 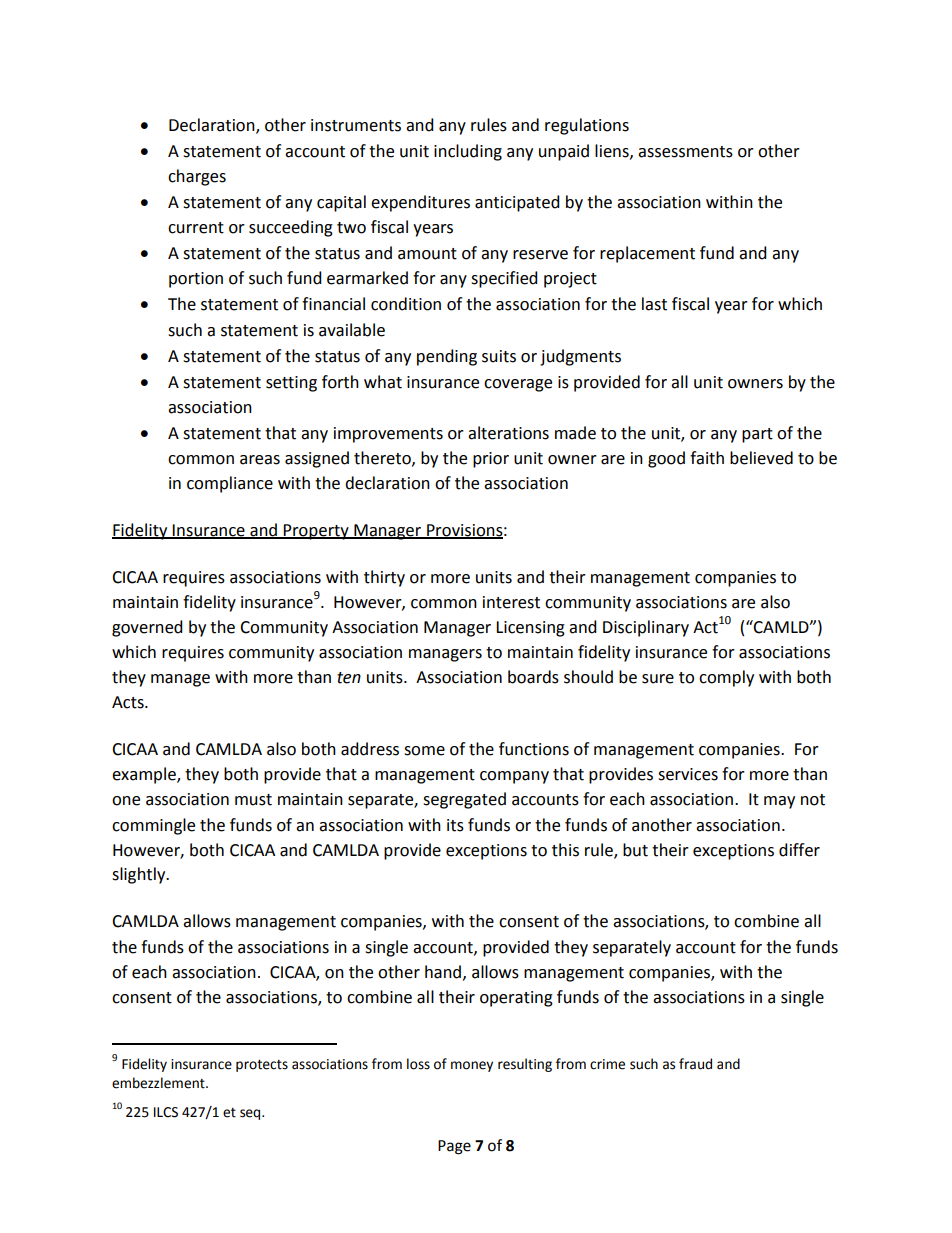 I want to click on compliance, so click(x=230, y=484).
